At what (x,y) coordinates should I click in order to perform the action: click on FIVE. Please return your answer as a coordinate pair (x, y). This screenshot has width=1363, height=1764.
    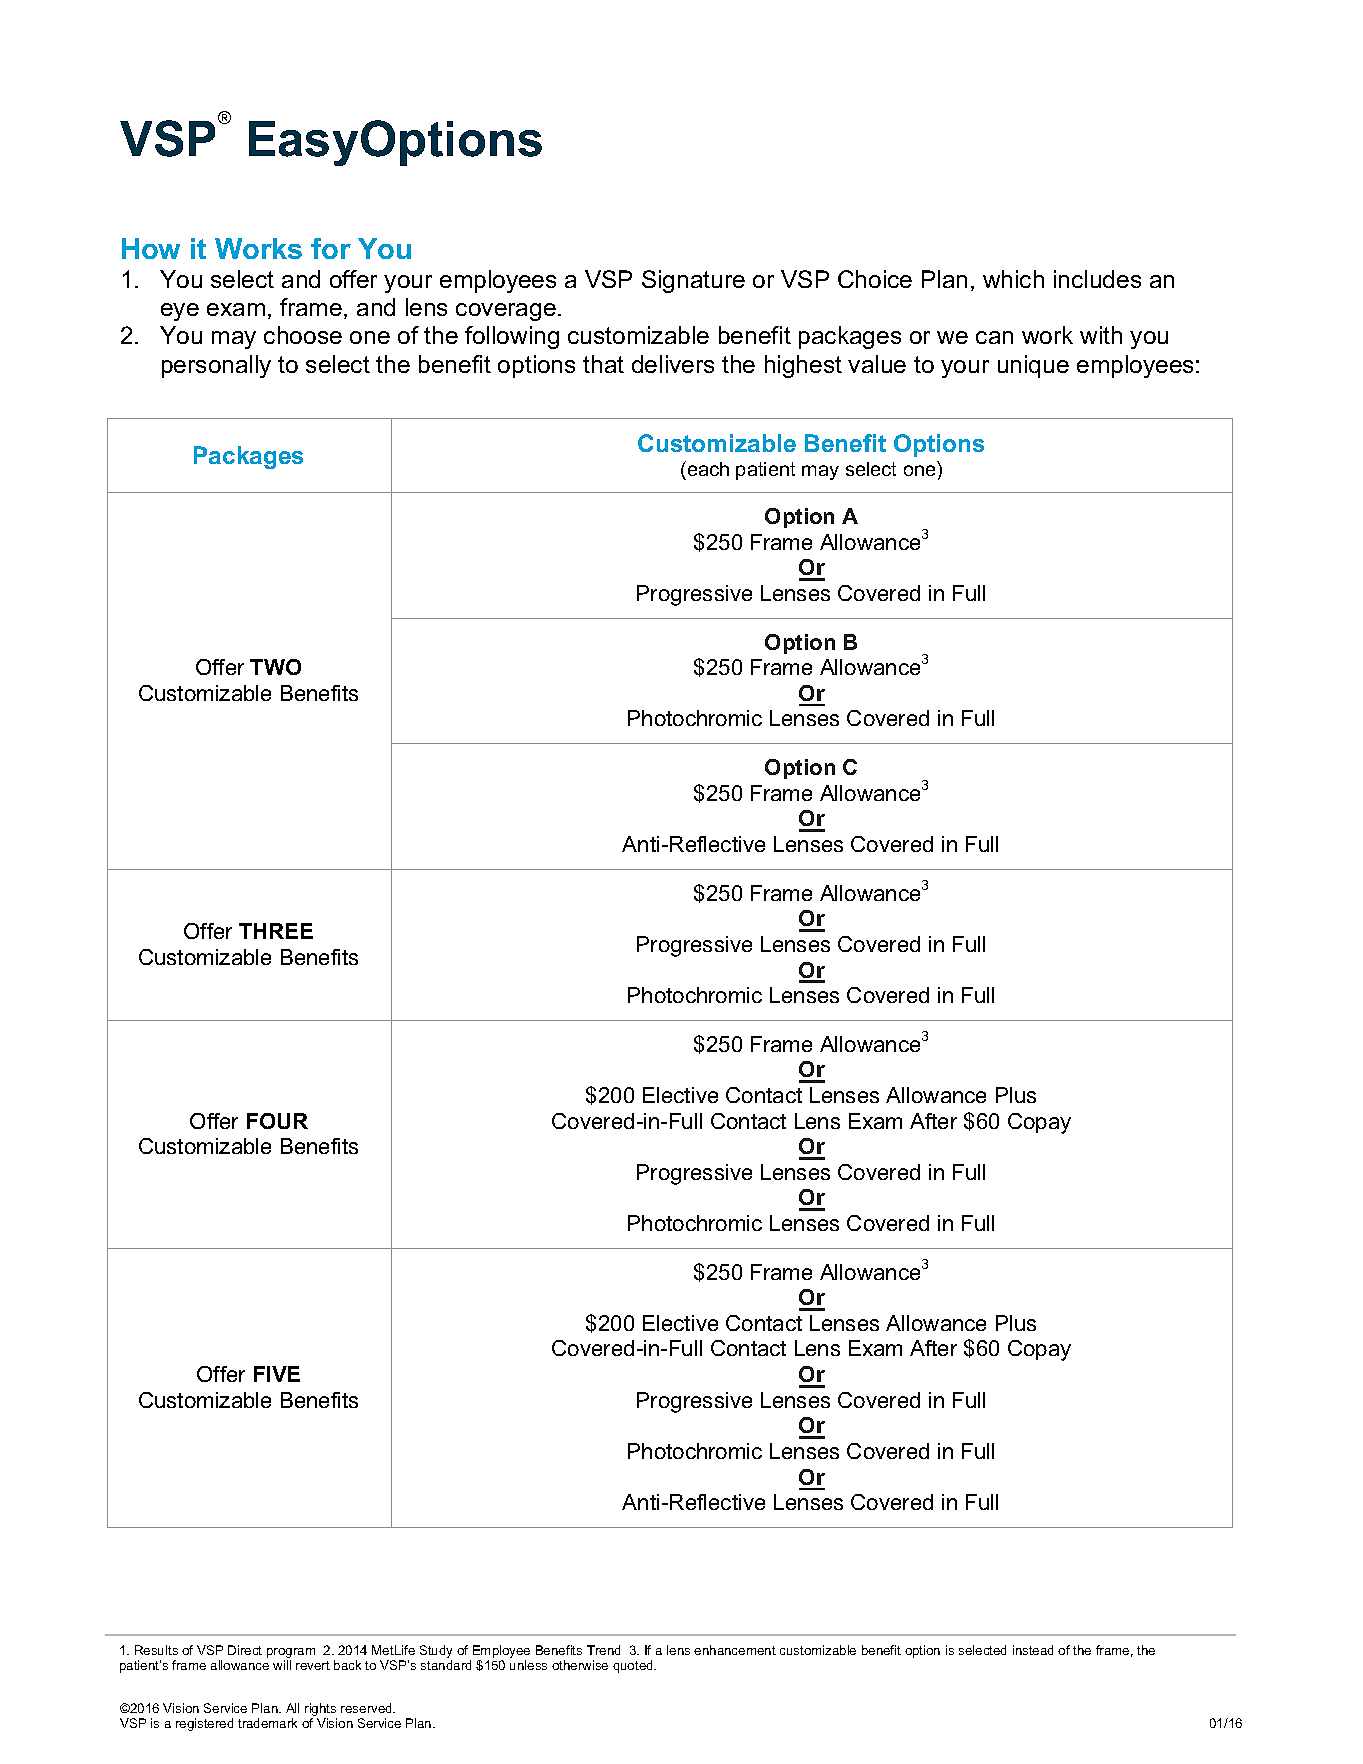
    Looking at the image, I should click on (277, 1374).
